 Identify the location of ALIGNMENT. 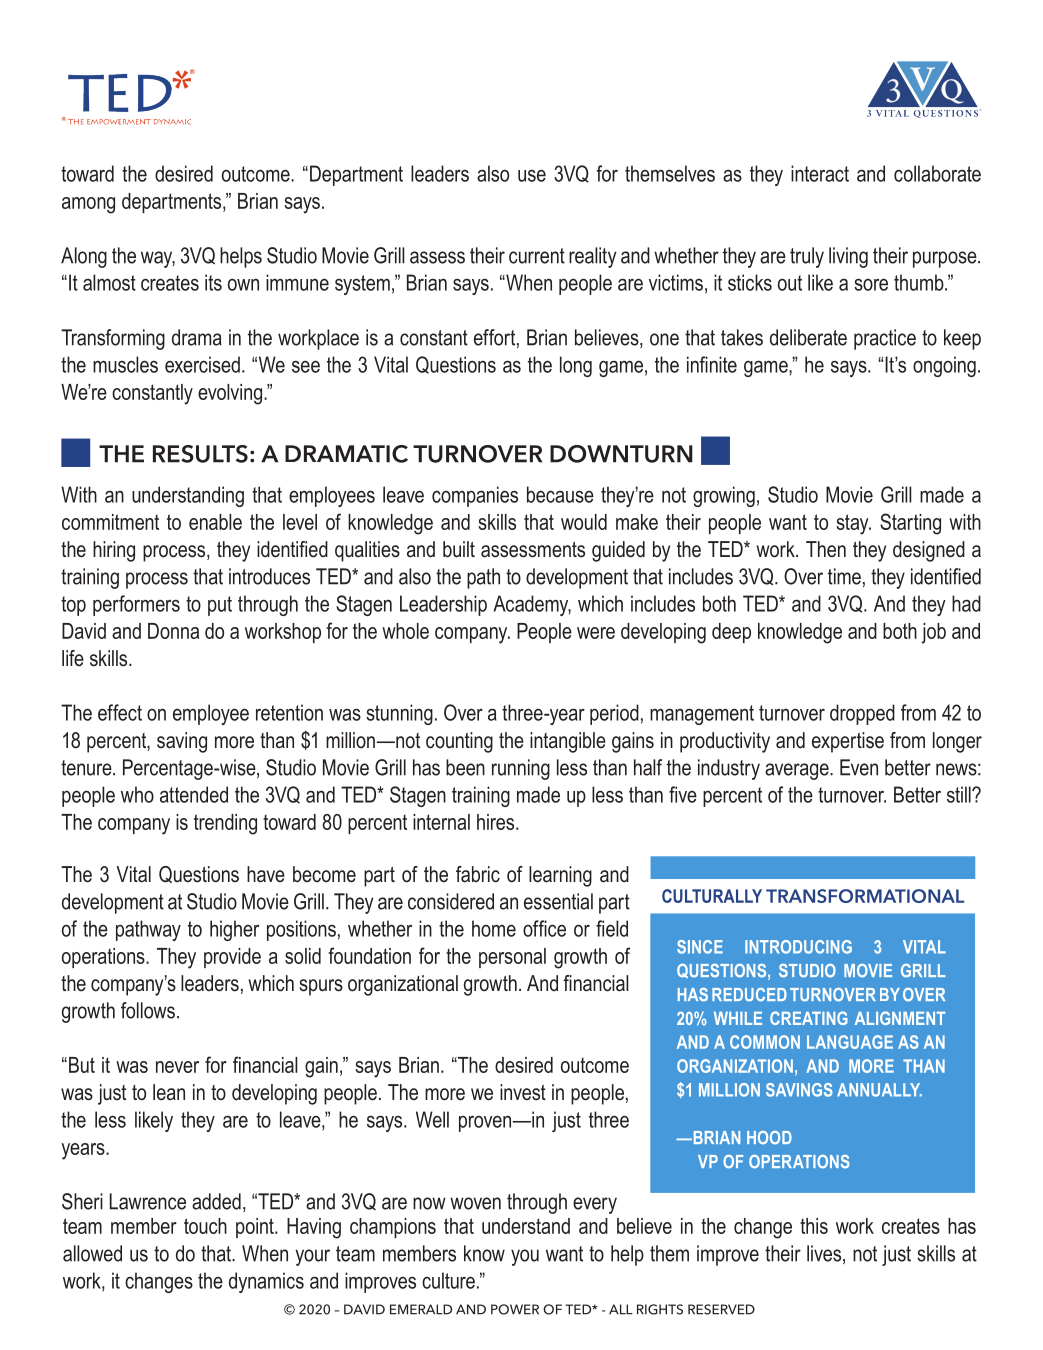
(900, 1018).
